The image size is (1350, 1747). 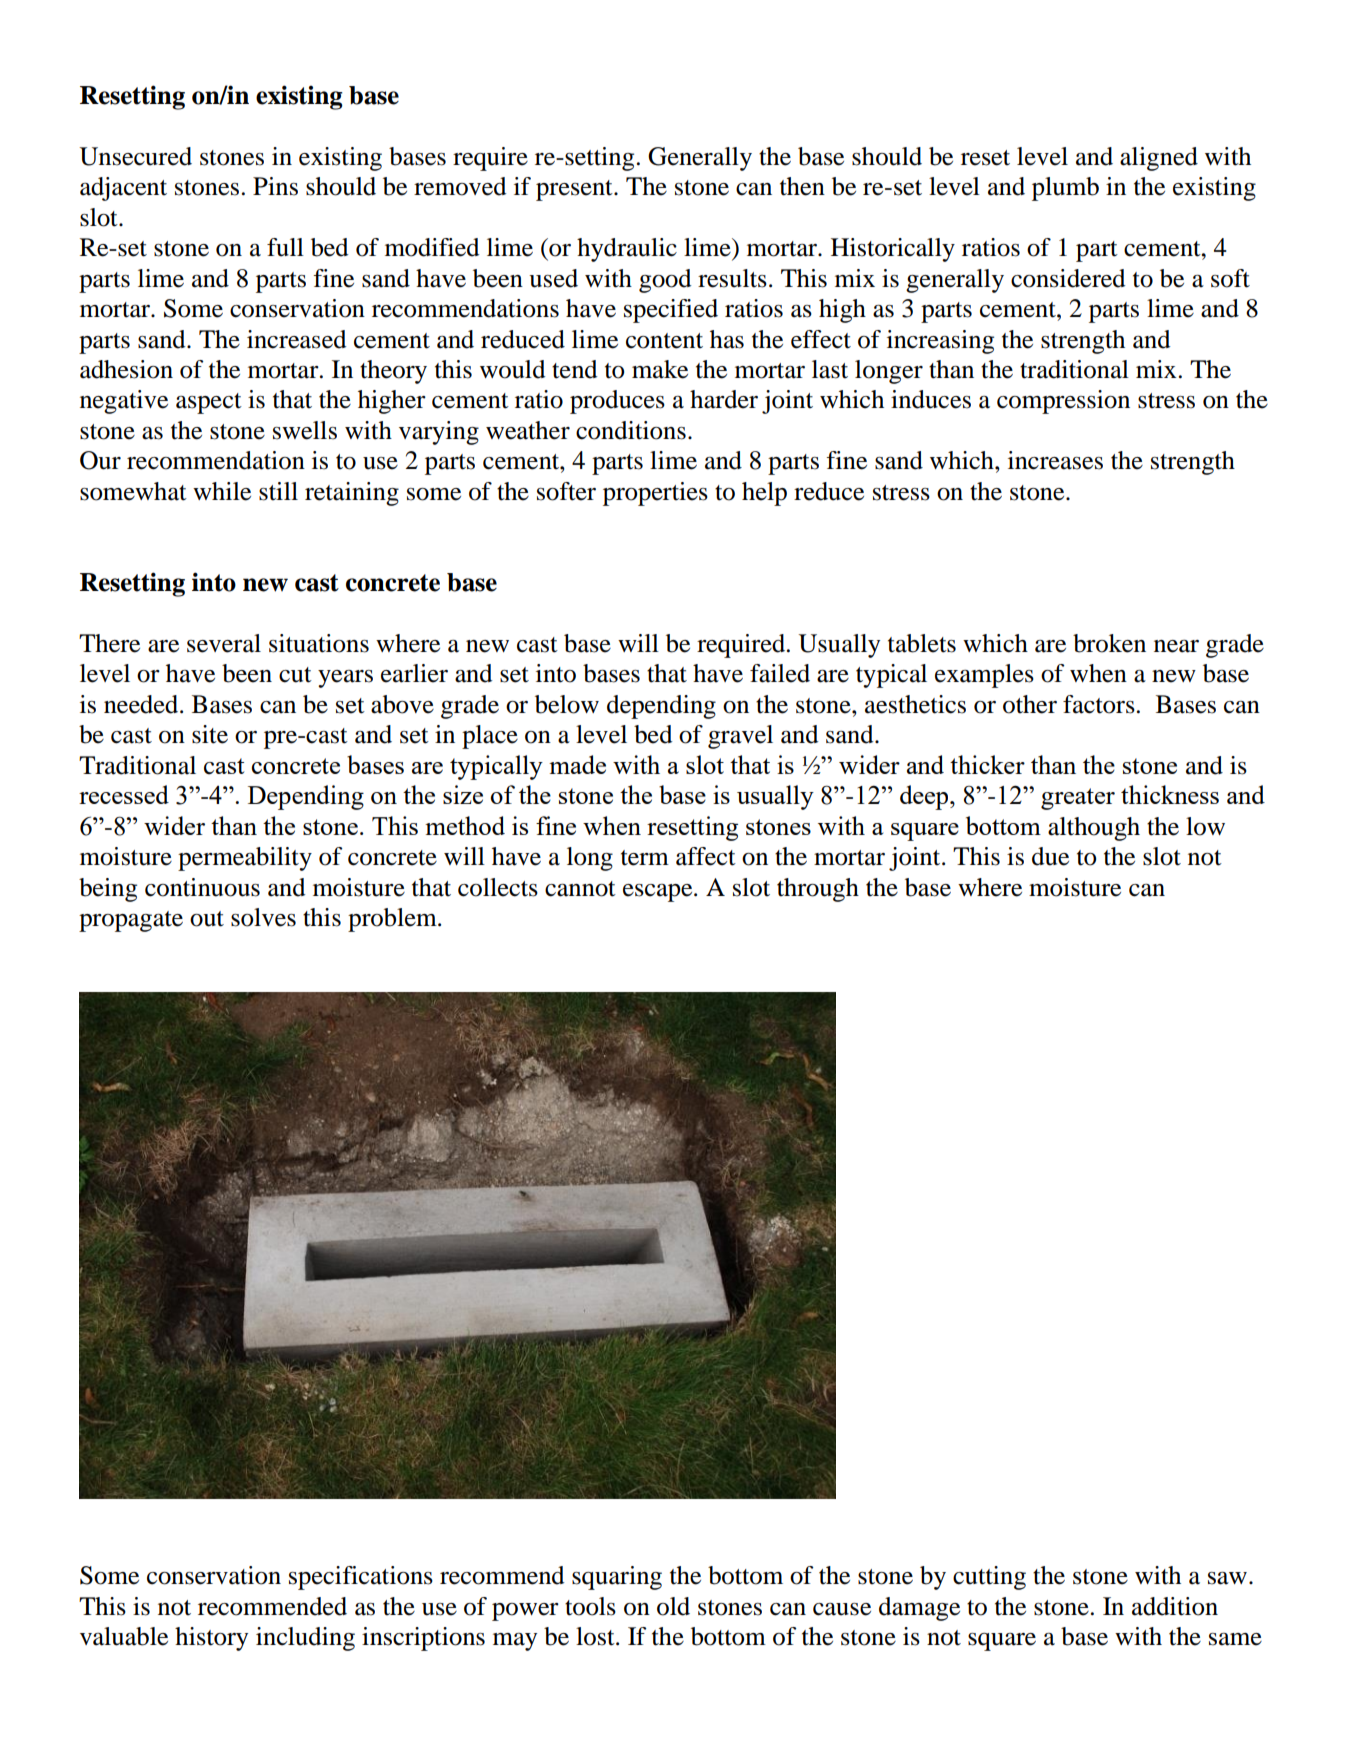 What do you see at coordinates (655, 494) in the page?
I see `properties` at bounding box center [655, 494].
